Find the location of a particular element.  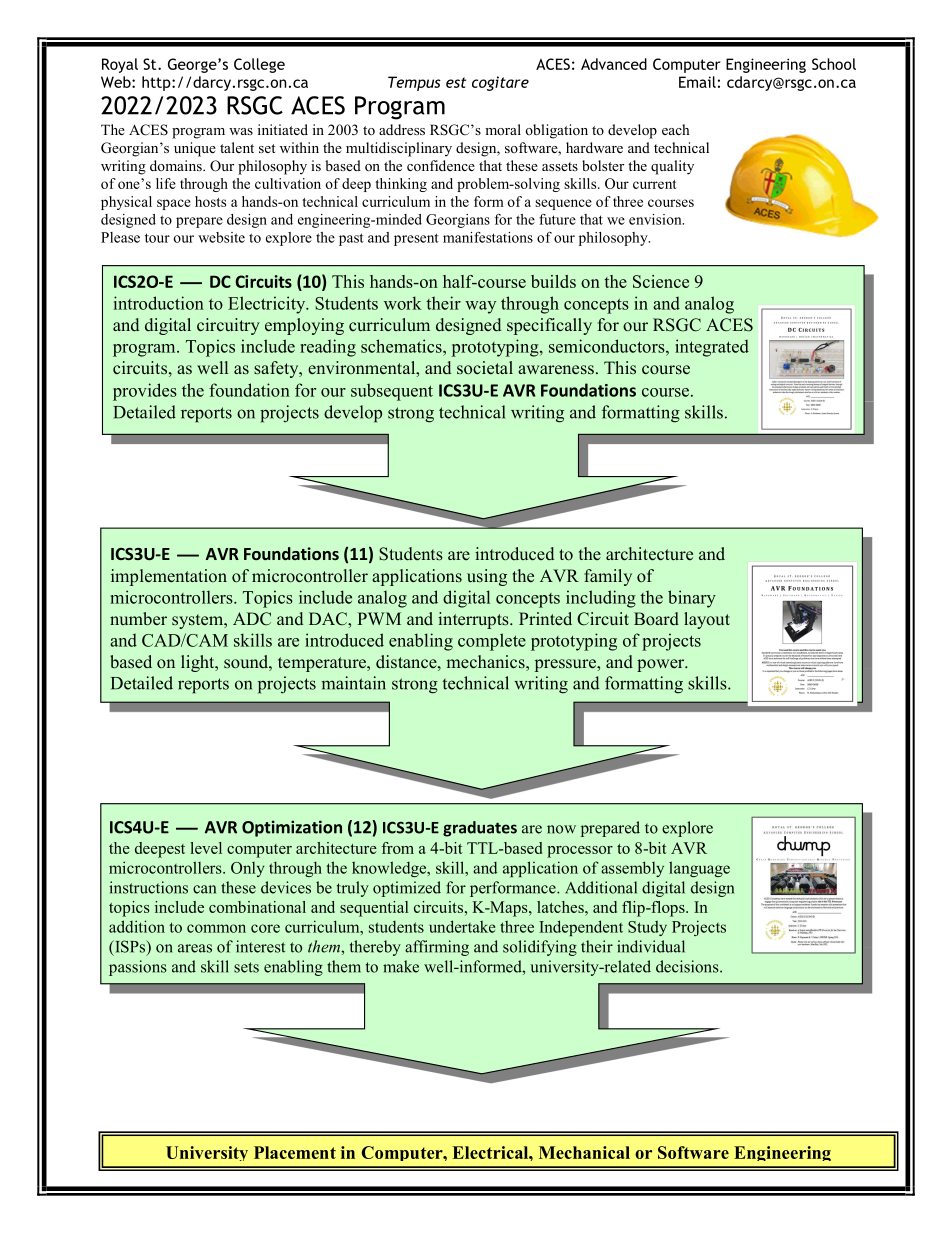

integrated is located at coordinates (712, 348).
